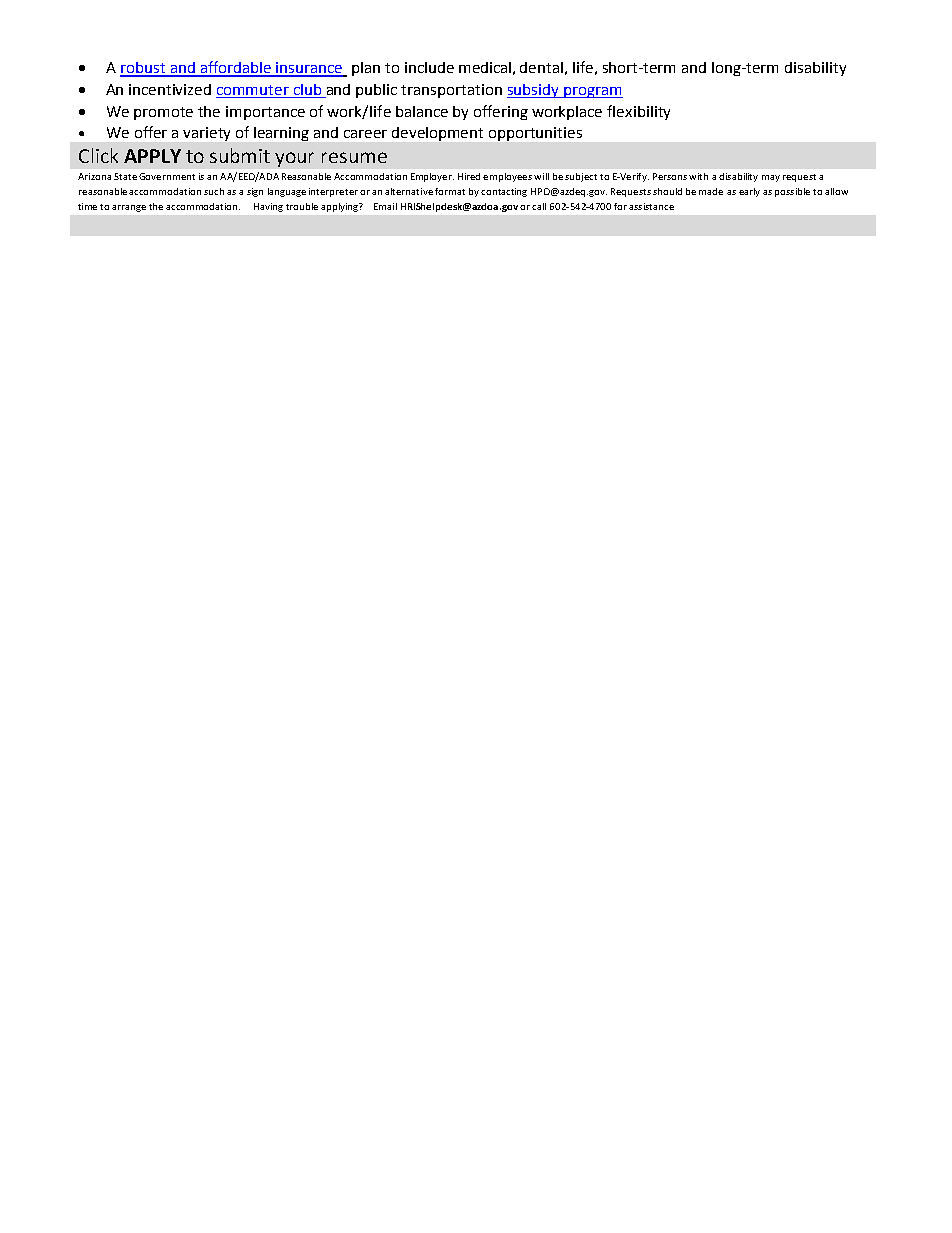  What do you see at coordinates (592, 92) in the screenshot?
I see `program` at bounding box center [592, 92].
